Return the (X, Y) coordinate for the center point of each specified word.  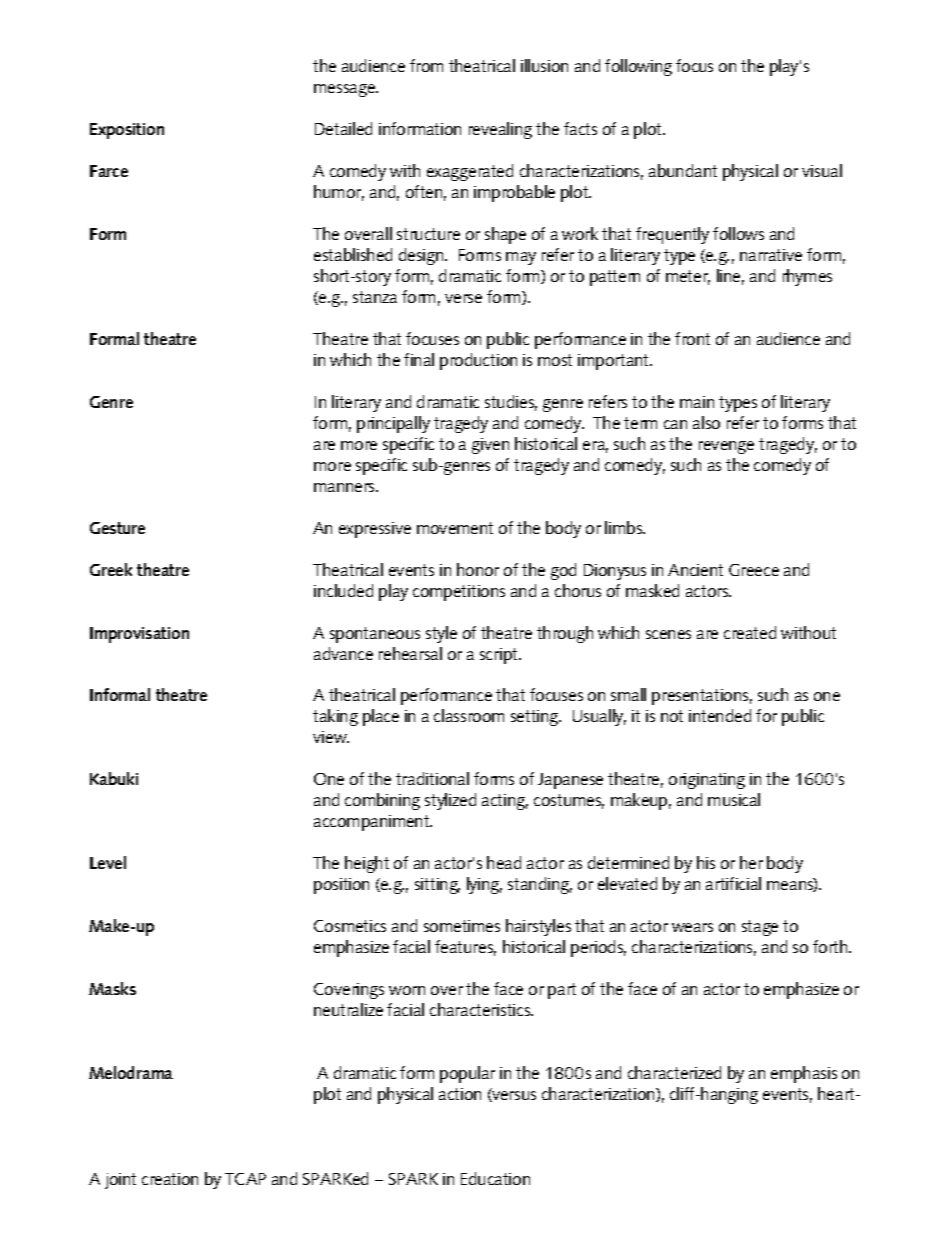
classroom (469, 715)
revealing (500, 130)
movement (455, 528)
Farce (109, 171)
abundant (683, 170)
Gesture (117, 528)
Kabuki (114, 778)
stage (760, 928)
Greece (754, 570)
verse (463, 298)
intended (720, 715)
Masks (112, 988)
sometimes (462, 926)
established (353, 254)
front (692, 338)
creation (170, 1179)
